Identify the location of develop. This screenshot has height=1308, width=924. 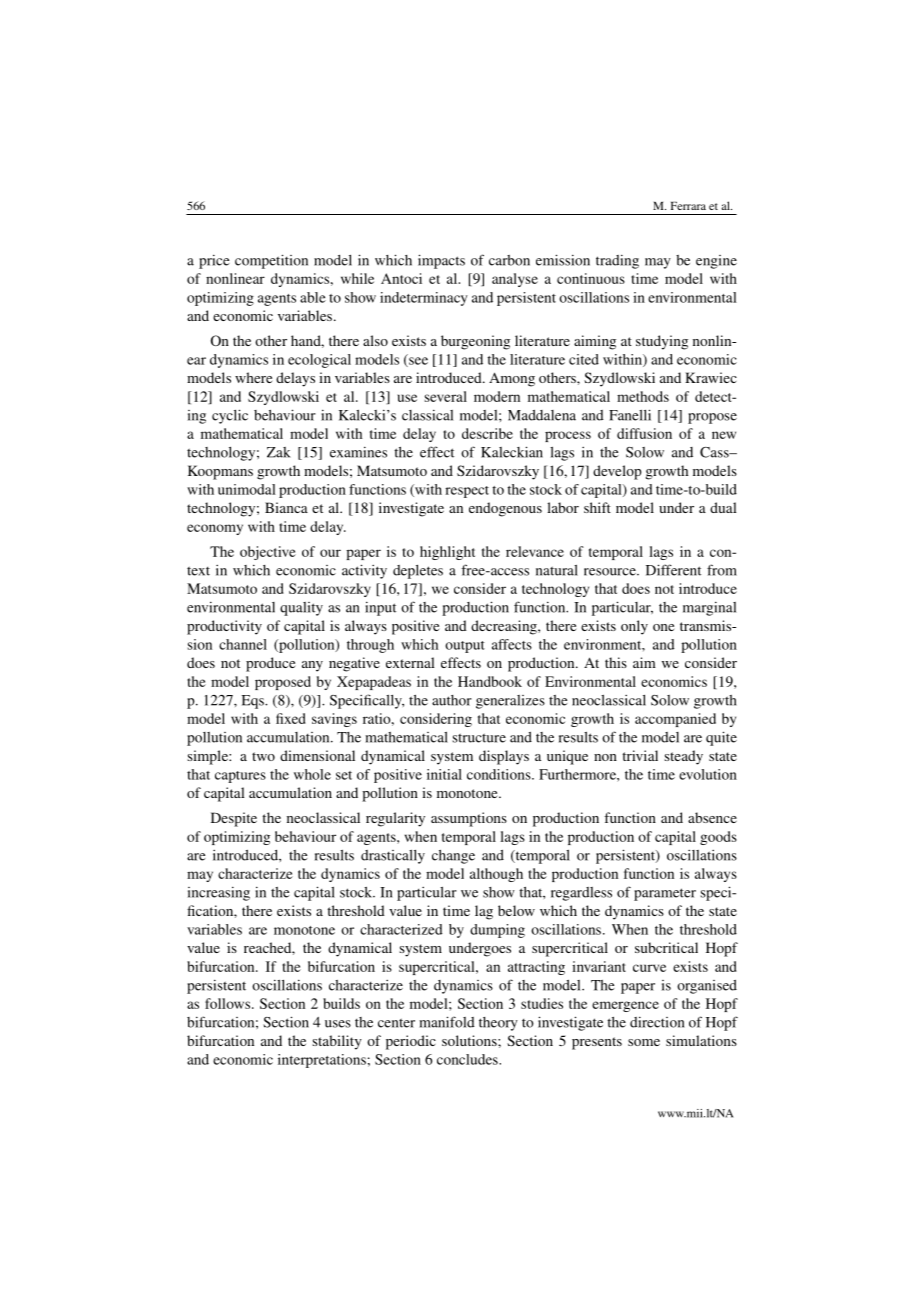
(617, 472).
